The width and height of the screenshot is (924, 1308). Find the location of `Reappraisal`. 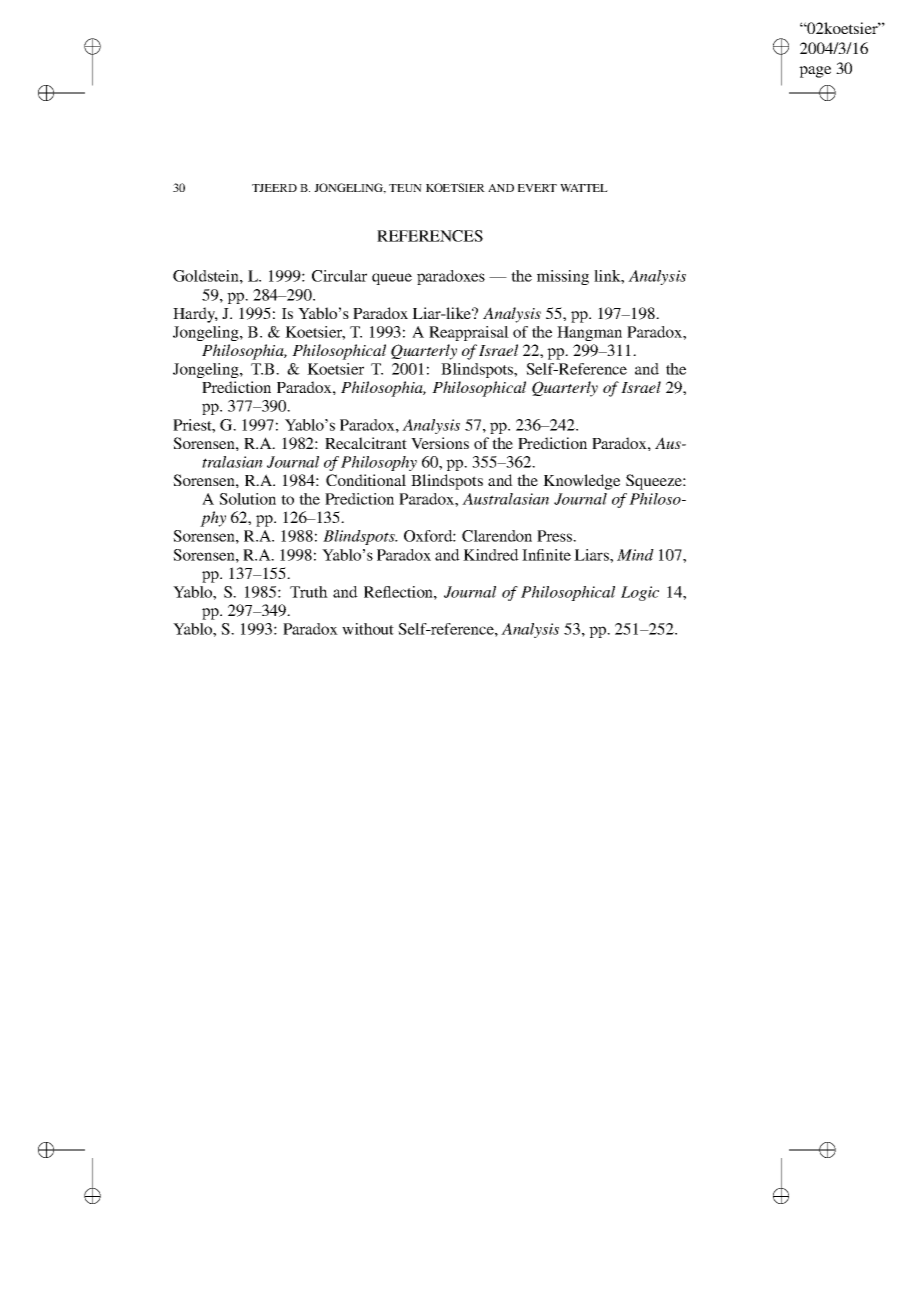

Reappraisal is located at coordinates (469, 333).
